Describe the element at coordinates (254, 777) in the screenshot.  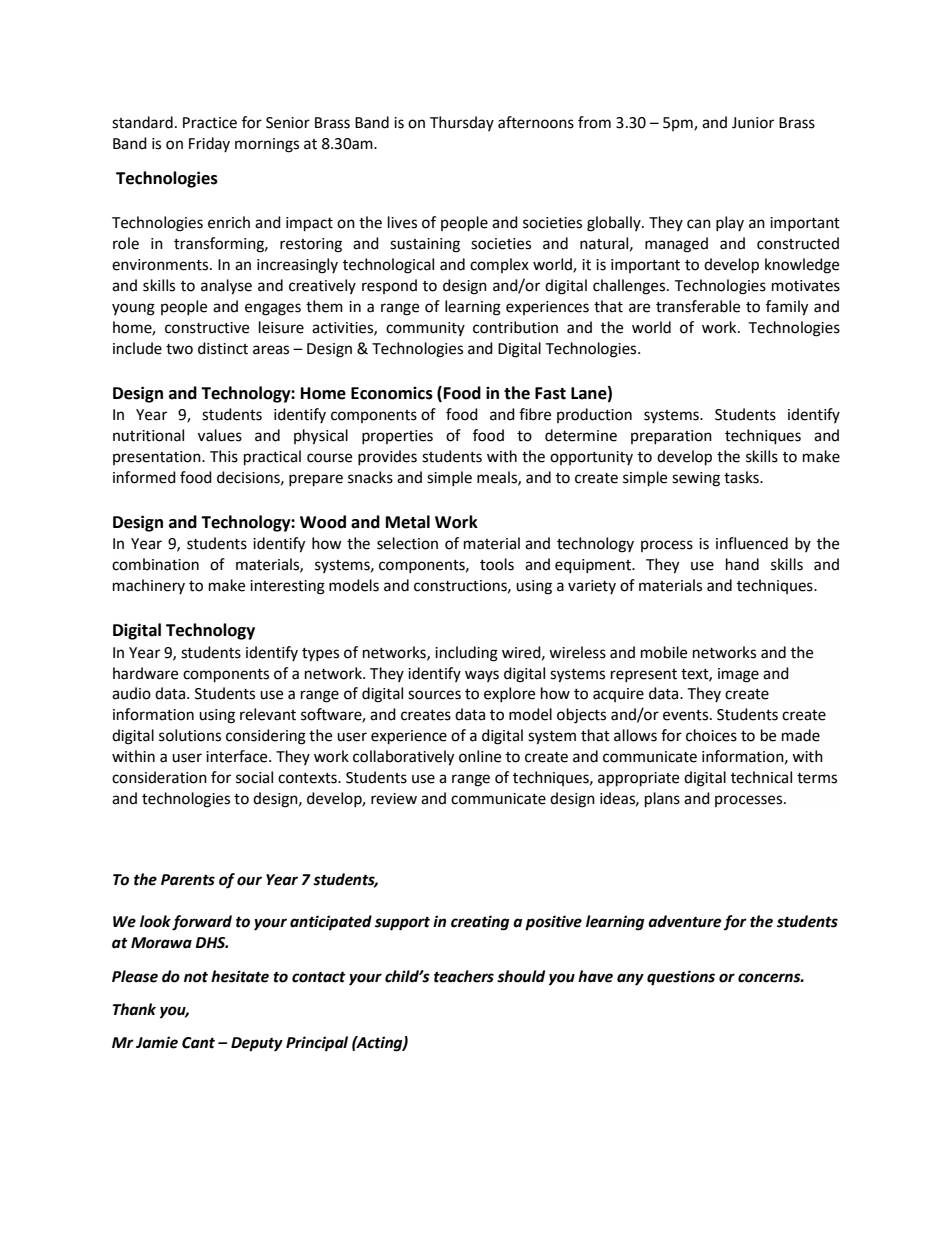
I see `social` at that location.
